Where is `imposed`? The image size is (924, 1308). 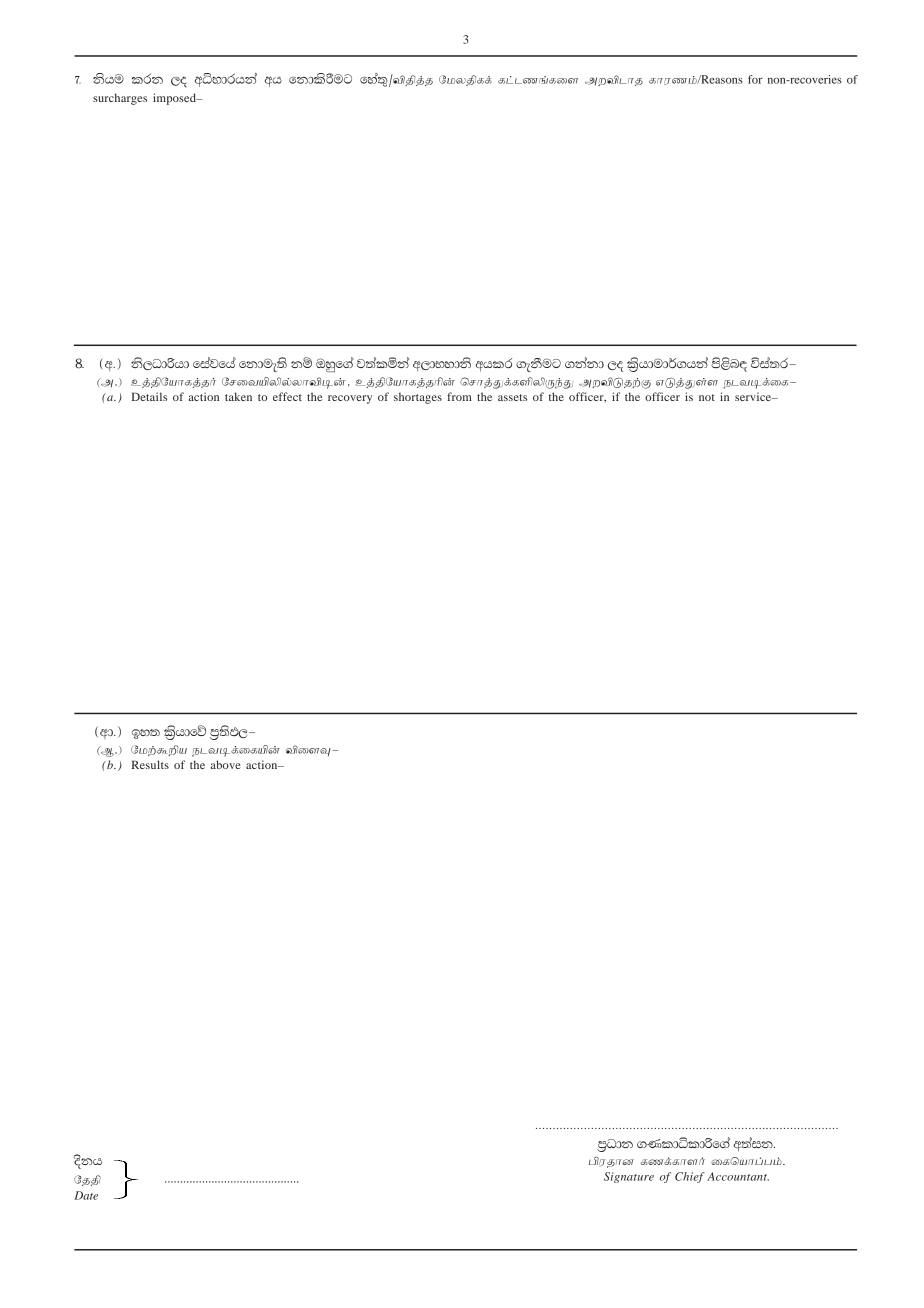
imposed is located at coordinates (175, 99).
